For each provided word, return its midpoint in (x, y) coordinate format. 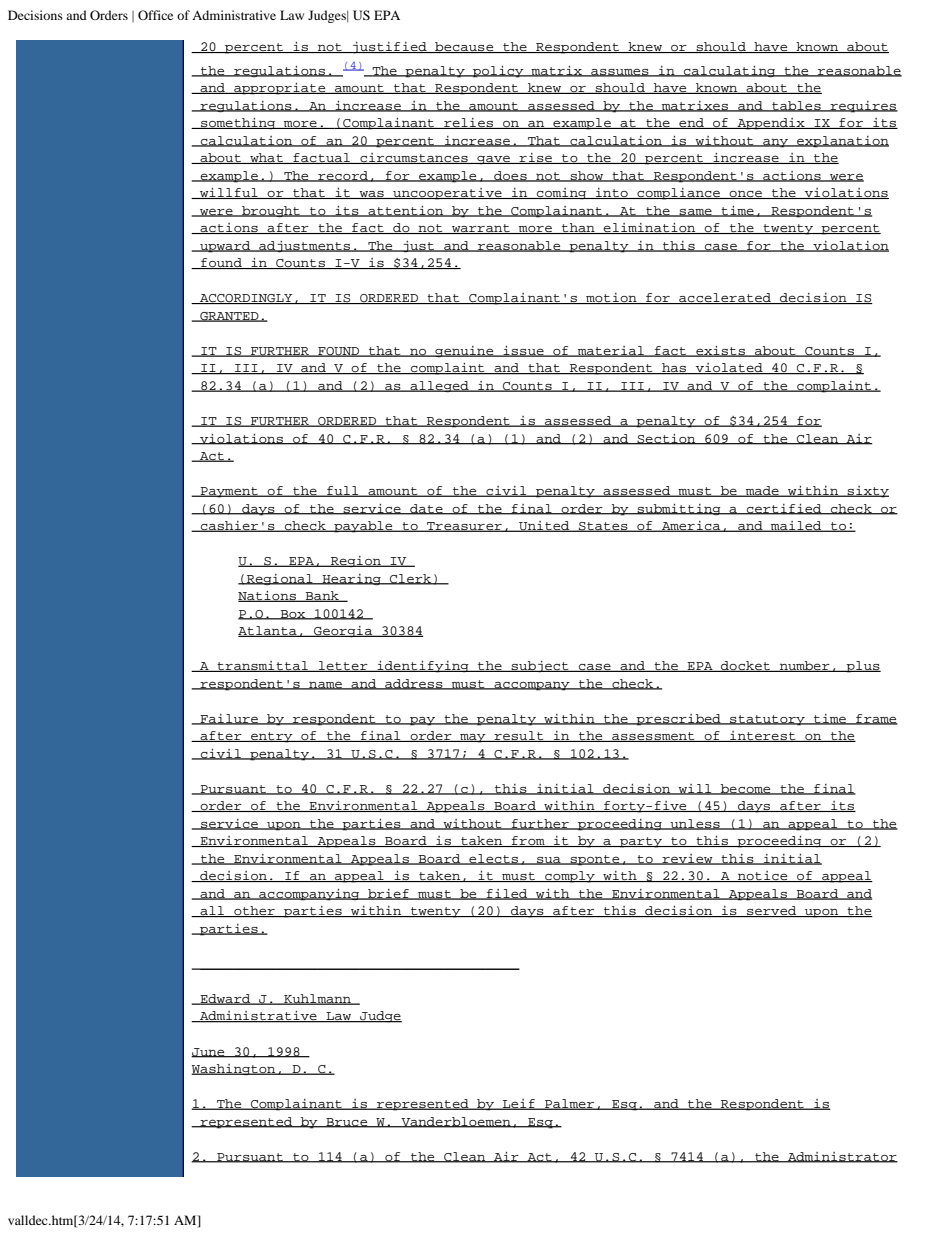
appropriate (280, 89)
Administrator (842, 1157)
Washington (234, 1069)
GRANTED (229, 317)
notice (763, 876)
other (254, 911)
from (528, 841)
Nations (268, 596)
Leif (519, 1104)
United (544, 526)
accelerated (725, 298)
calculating (729, 71)
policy (498, 72)
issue (523, 351)
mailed (796, 526)
